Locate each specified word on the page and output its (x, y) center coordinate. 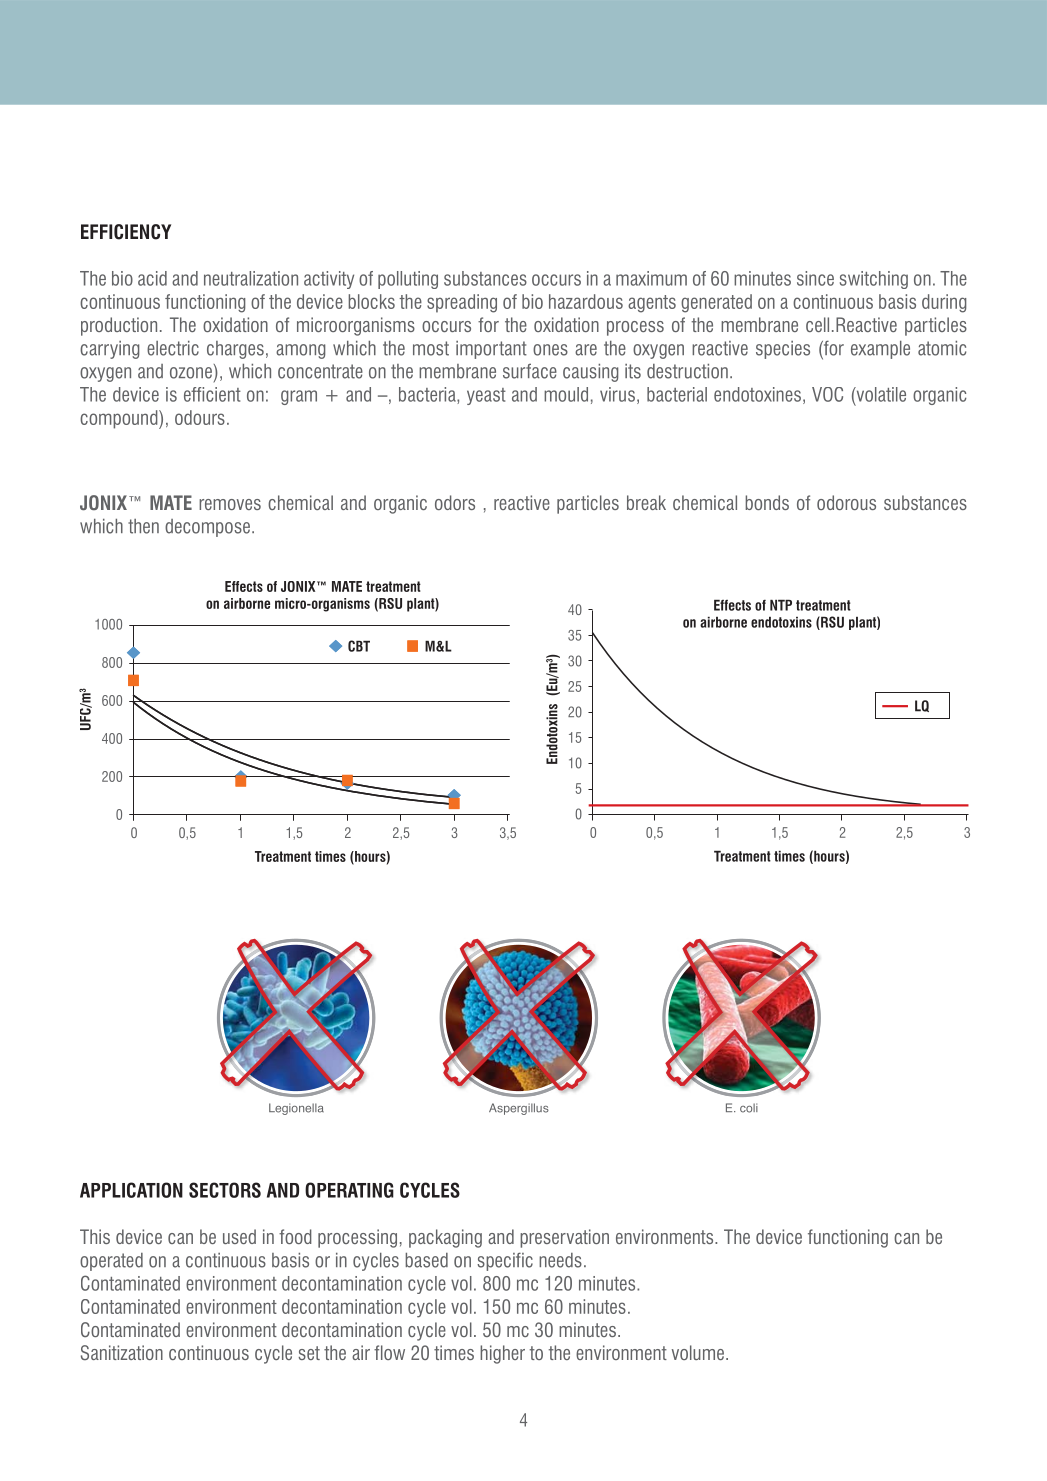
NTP (781, 605)
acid (152, 278)
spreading (462, 303)
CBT (359, 646)
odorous (846, 502)
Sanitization (122, 1352)
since (815, 278)
